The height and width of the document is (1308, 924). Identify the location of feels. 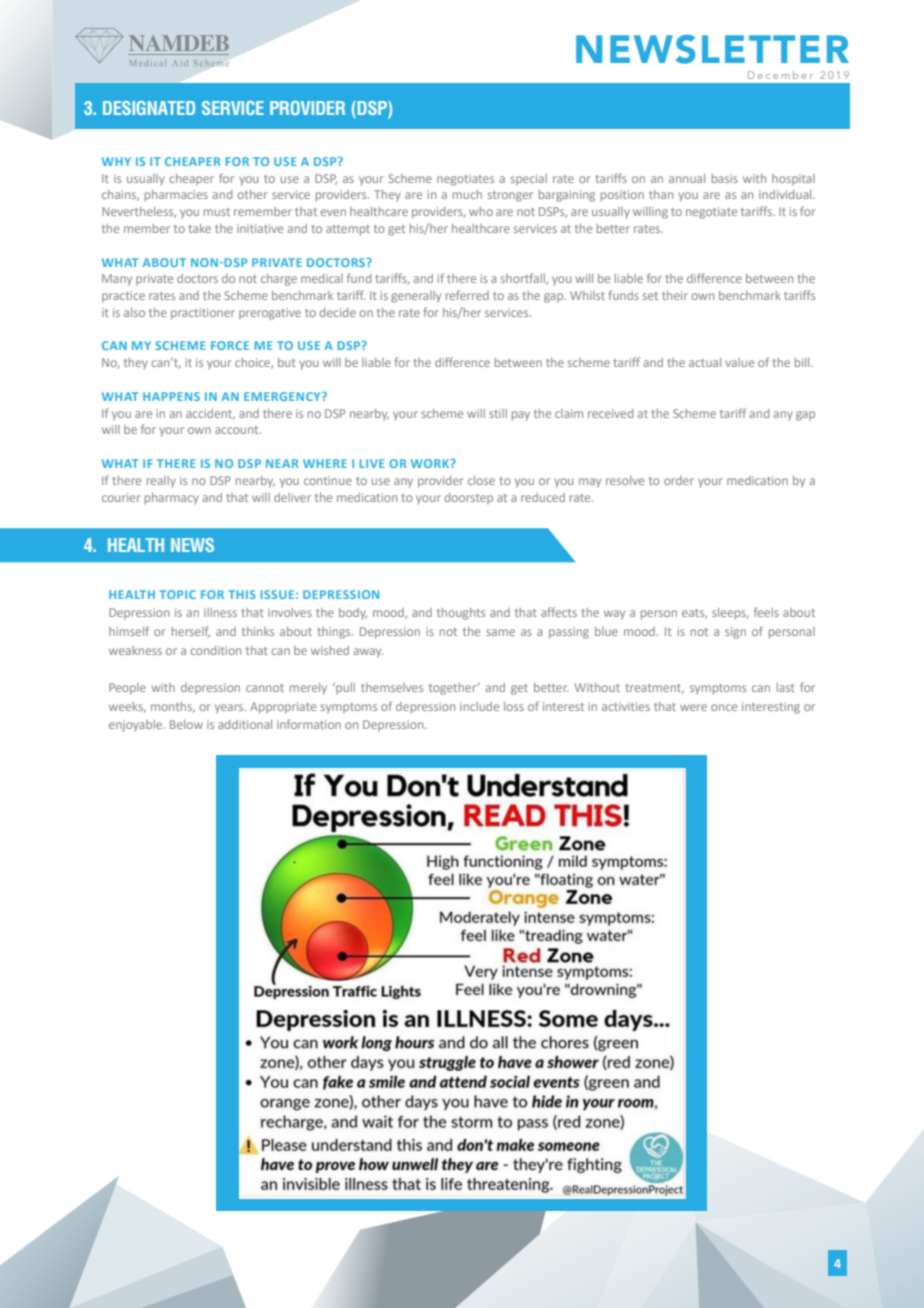
(766, 612).
